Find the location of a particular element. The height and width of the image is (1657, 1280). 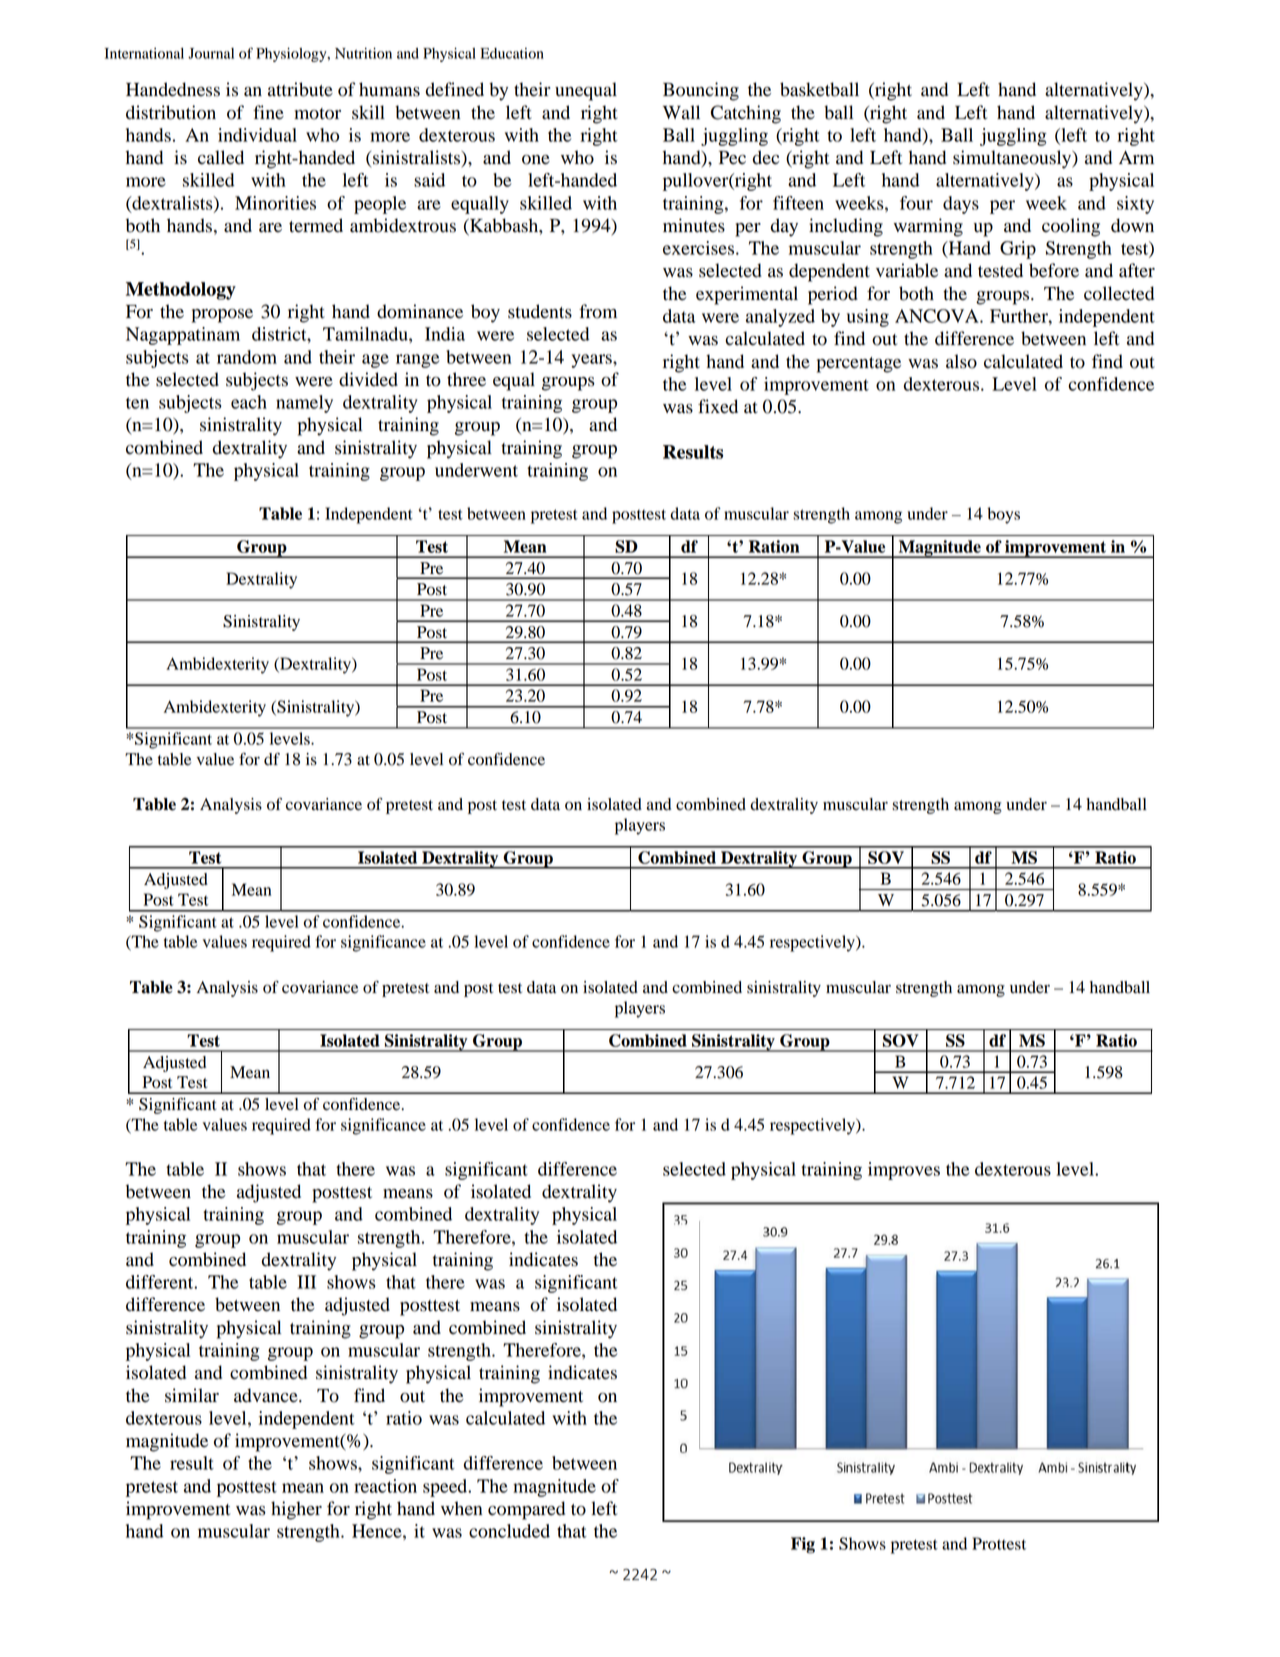

Fig is located at coordinates (803, 1545).
